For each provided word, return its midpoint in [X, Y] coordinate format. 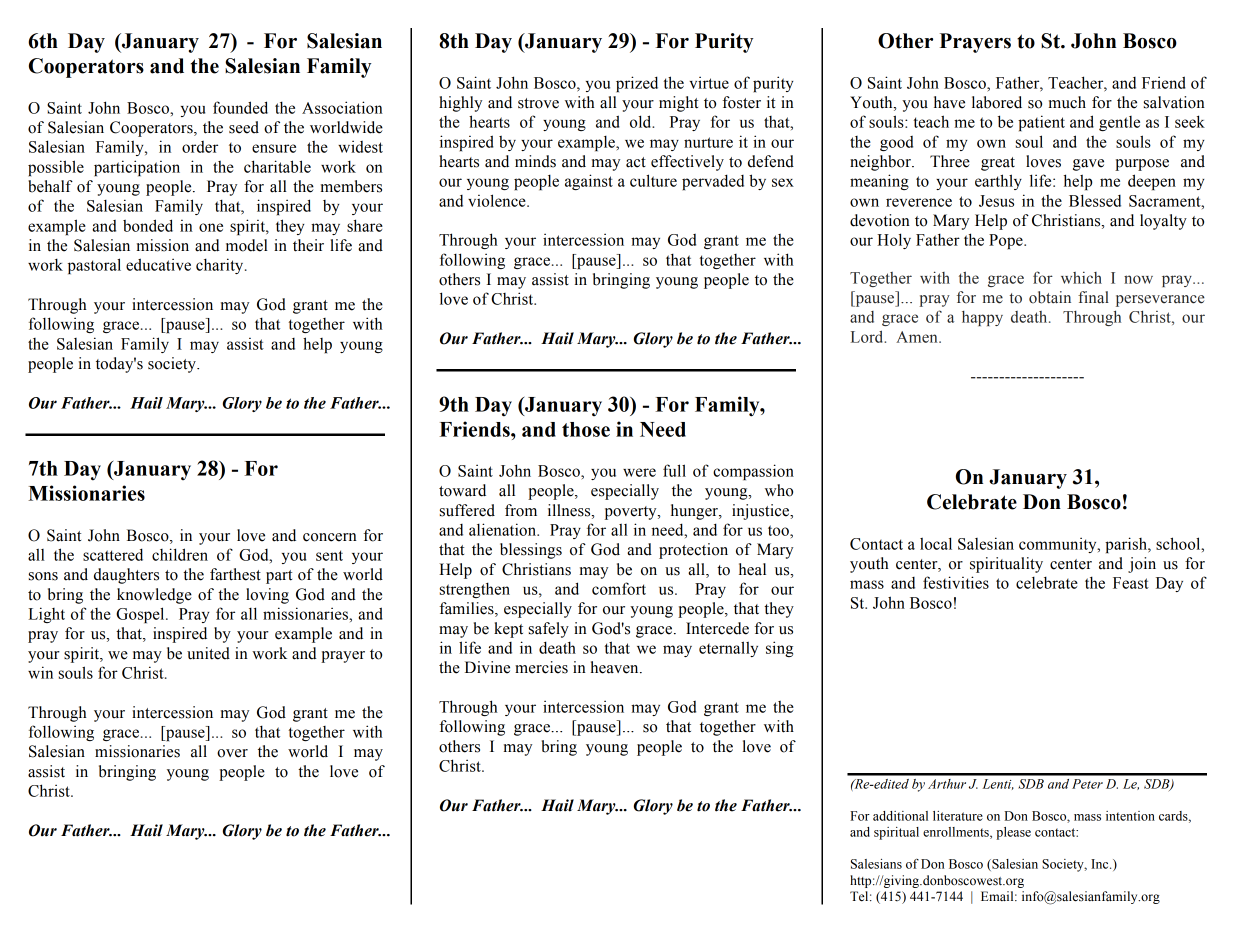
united [208, 653]
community [1059, 545]
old [642, 121]
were [639, 472]
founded [240, 107]
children [180, 554]
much [1067, 102]
